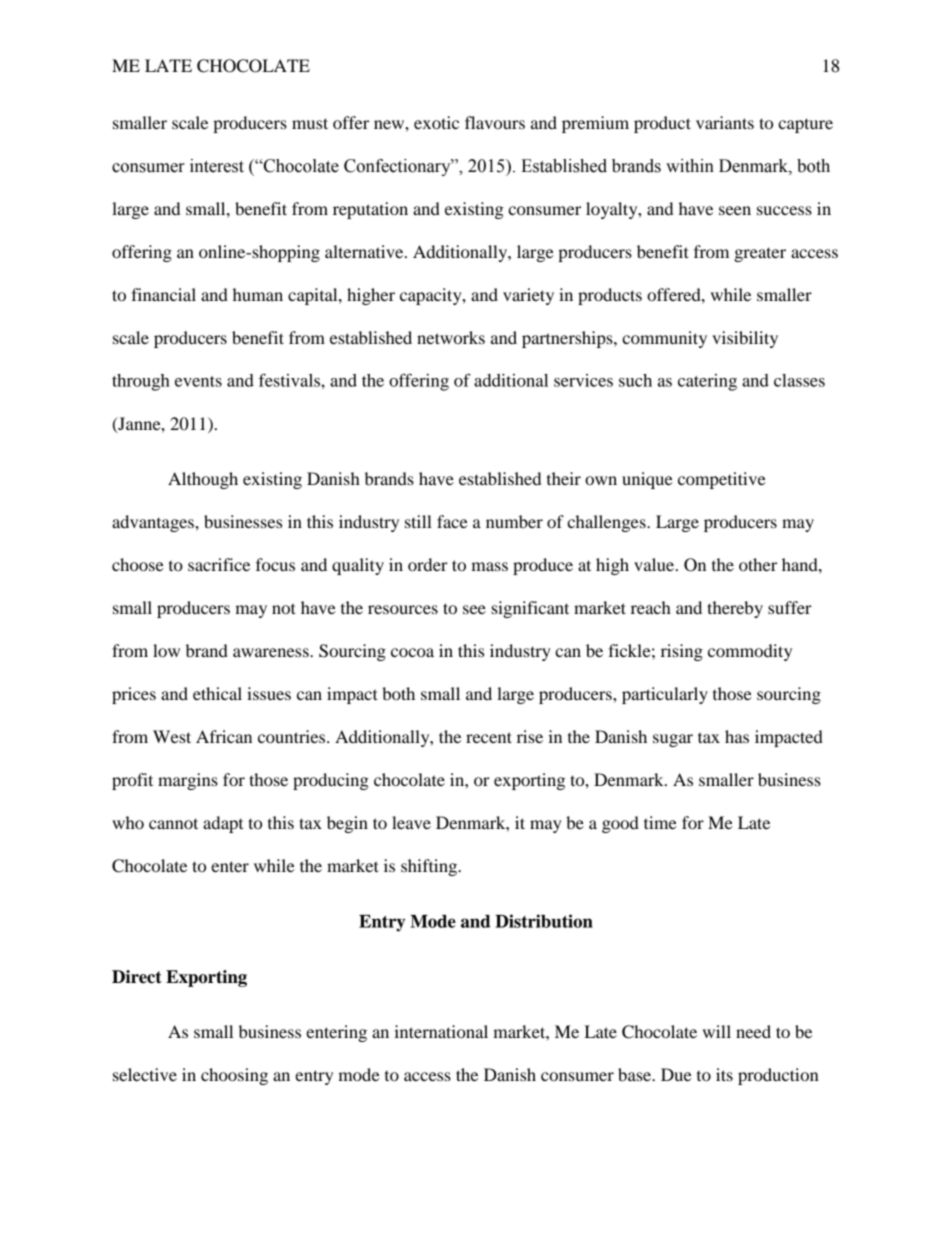 The image size is (952, 1233). Describe the element at coordinates (495, 122) in the image. I see `flavours` at that location.
